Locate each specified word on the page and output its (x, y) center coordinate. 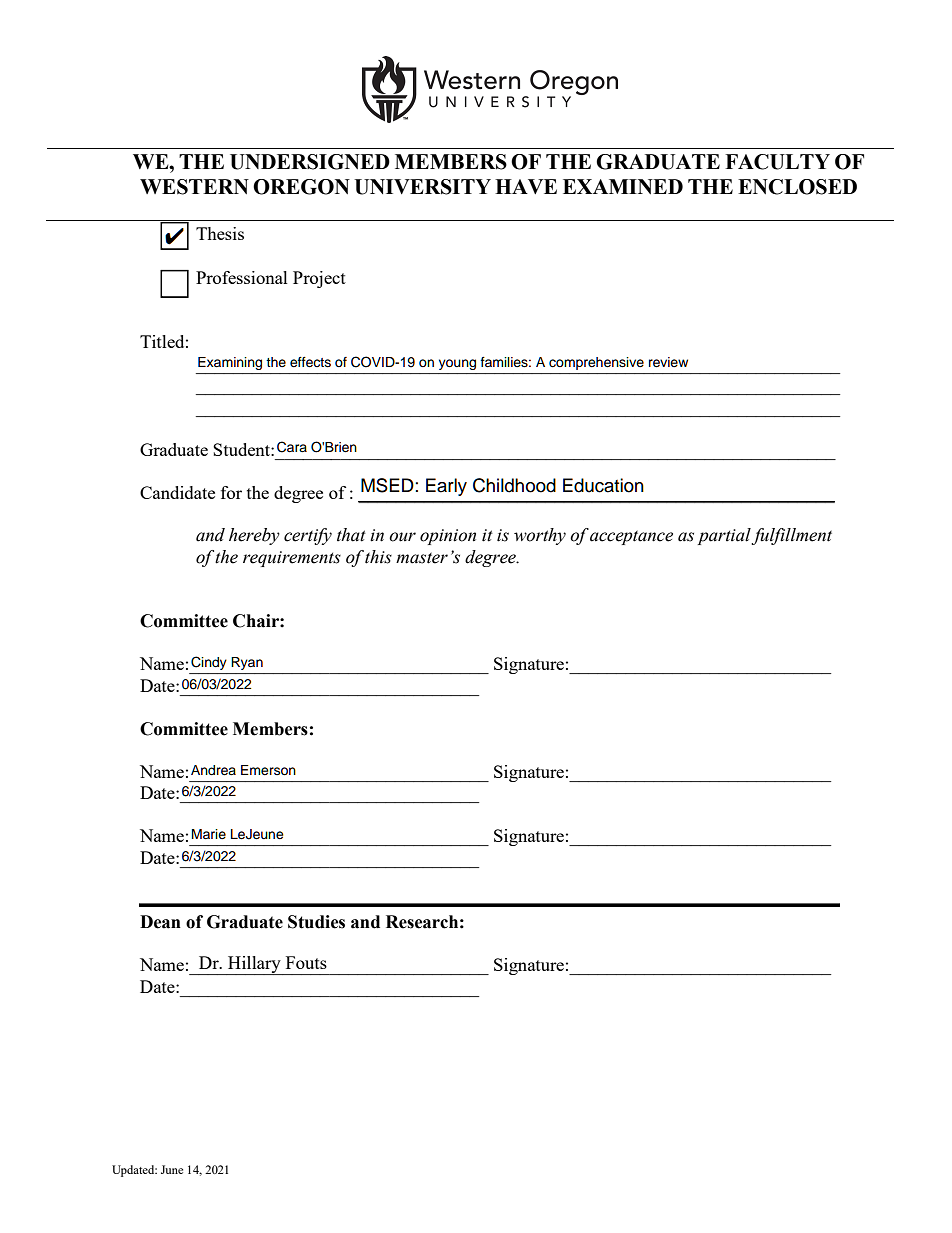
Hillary (254, 965)
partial (724, 536)
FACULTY (777, 162)
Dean (160, 922)
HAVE (526, 186)
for (231, 492)
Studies (316, 922)
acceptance (631, 537)
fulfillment (791, 536)
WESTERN (194, 187)
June (172, 1169)
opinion (448, 537)
